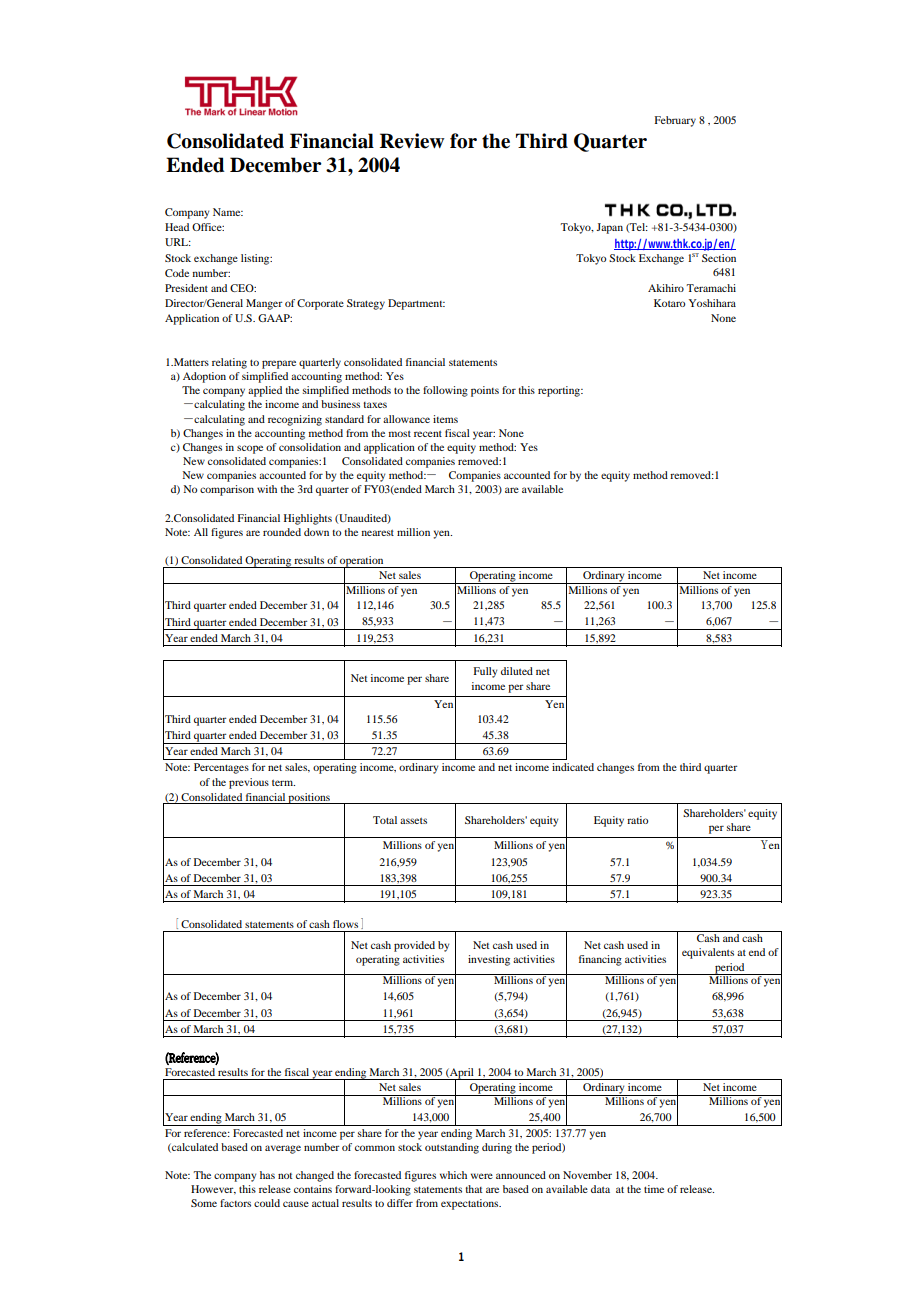  Describe the element at coordinates (573, 767) in the screenshot. I see `indicated` at that location.
